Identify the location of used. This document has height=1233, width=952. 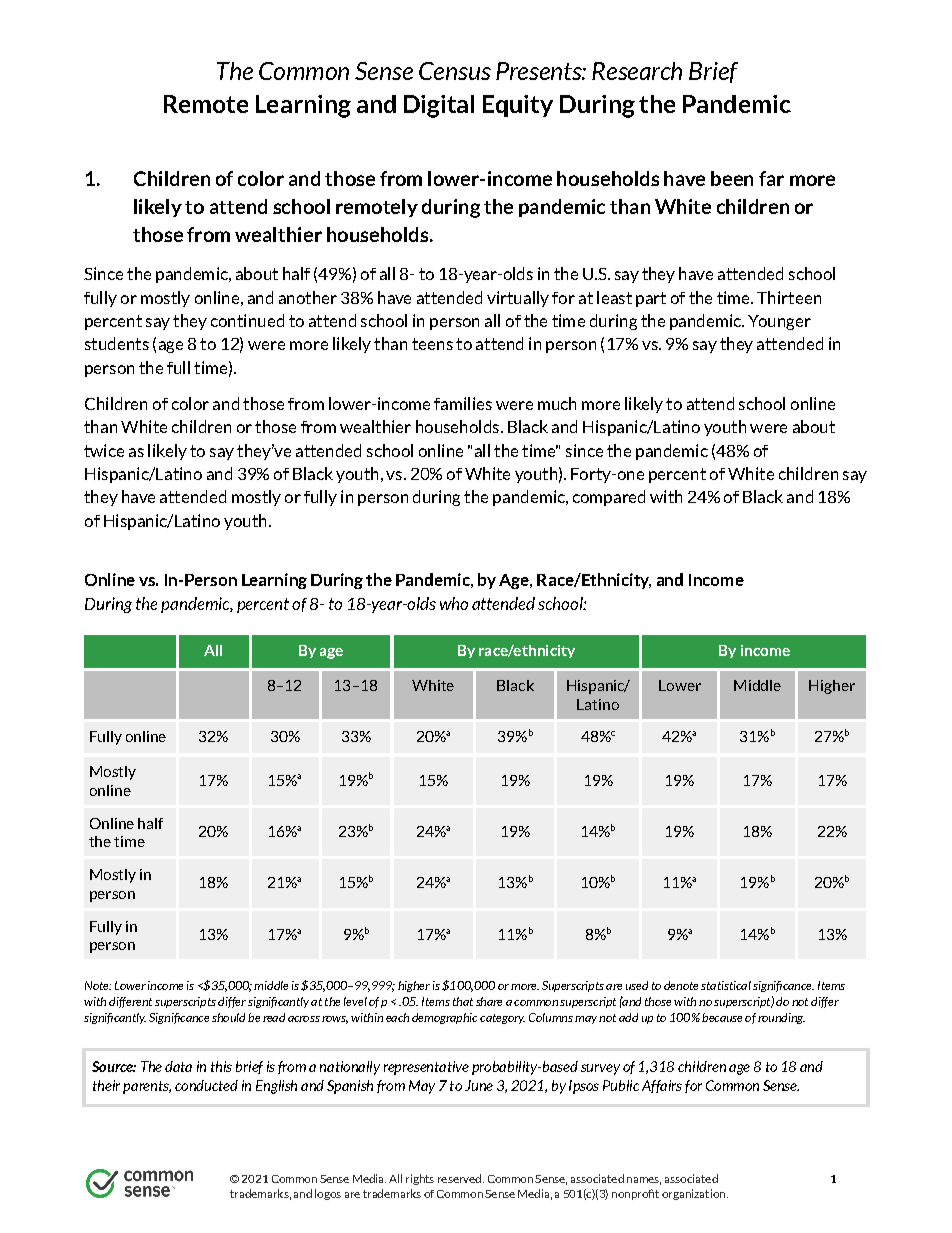
(637, 985).
